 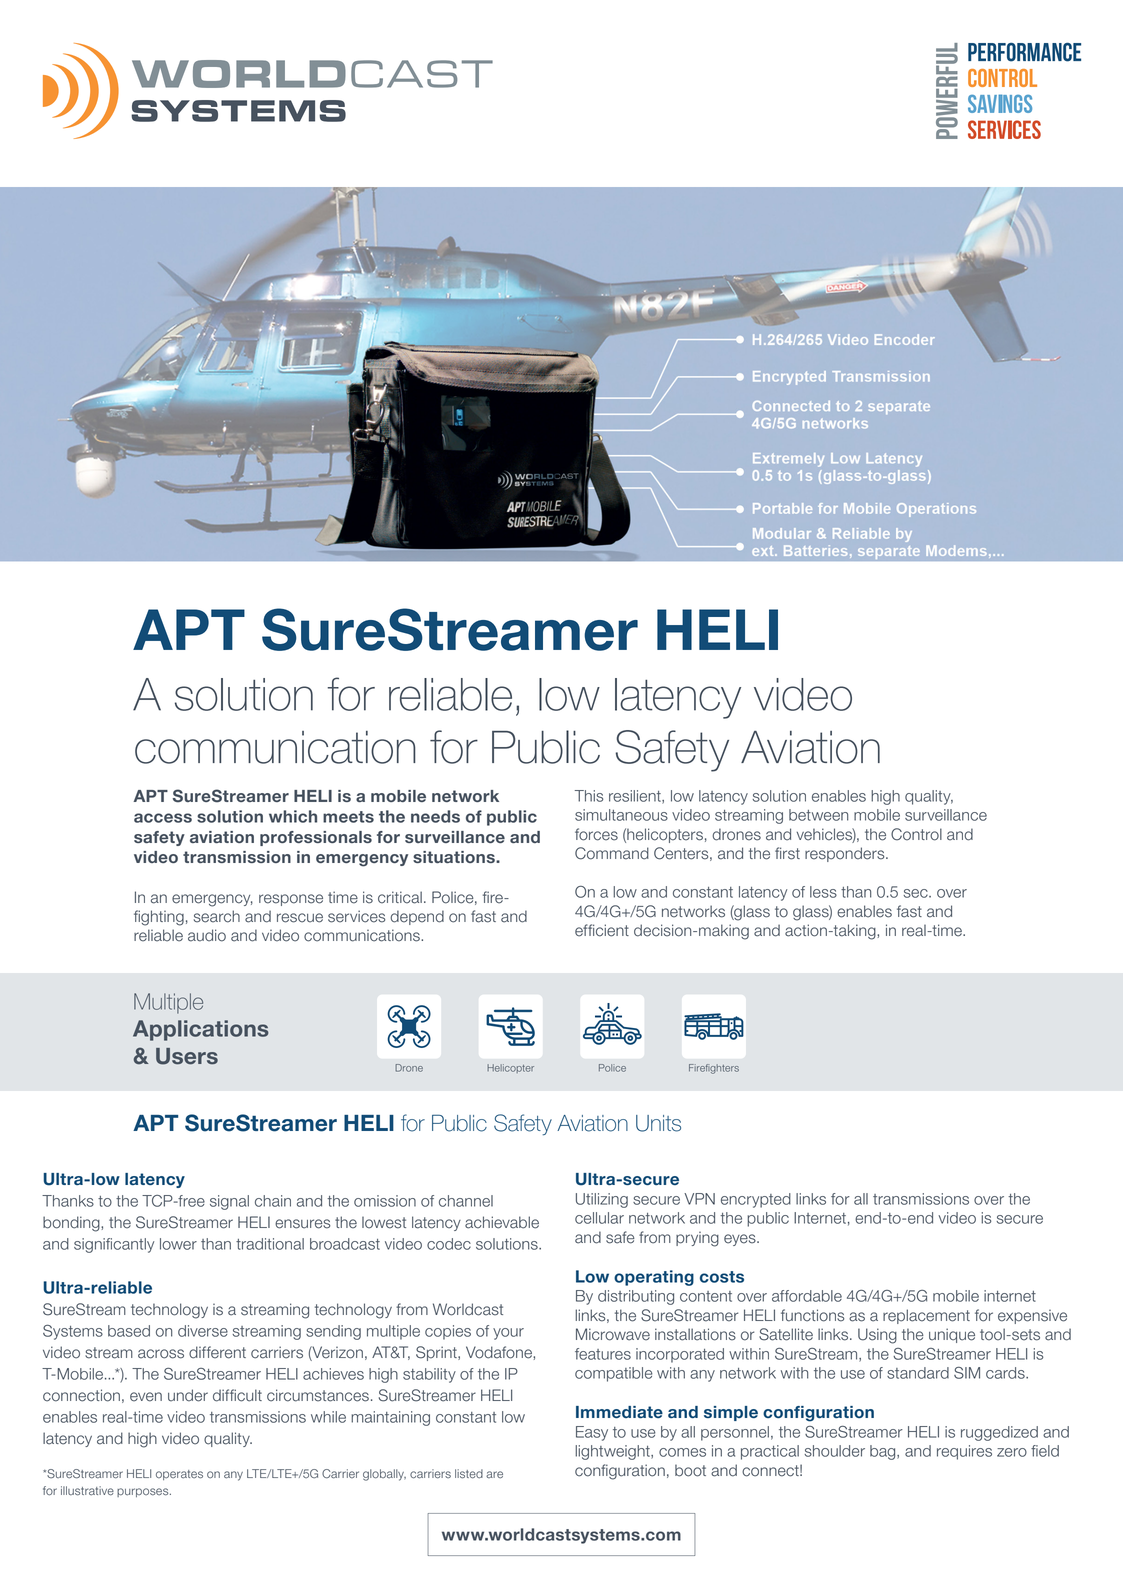 What do you see at coordinates (636, 1297) in the page?
I see `distributing` at bounding box center [636, 1297].
